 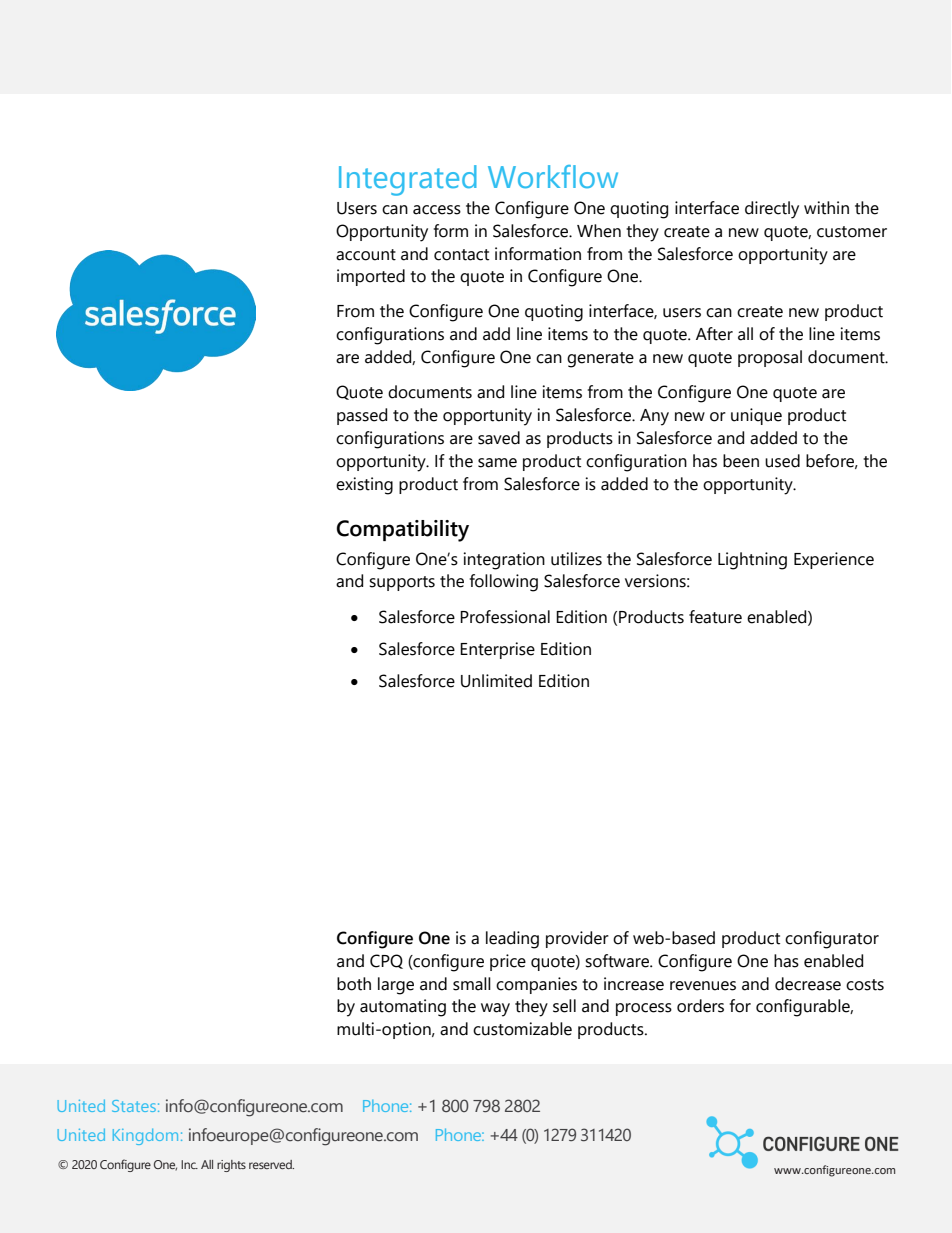 What do you see at coordinates (496, 681) in the page?
I see `Unlimited` at bounding box center [496, 681].
